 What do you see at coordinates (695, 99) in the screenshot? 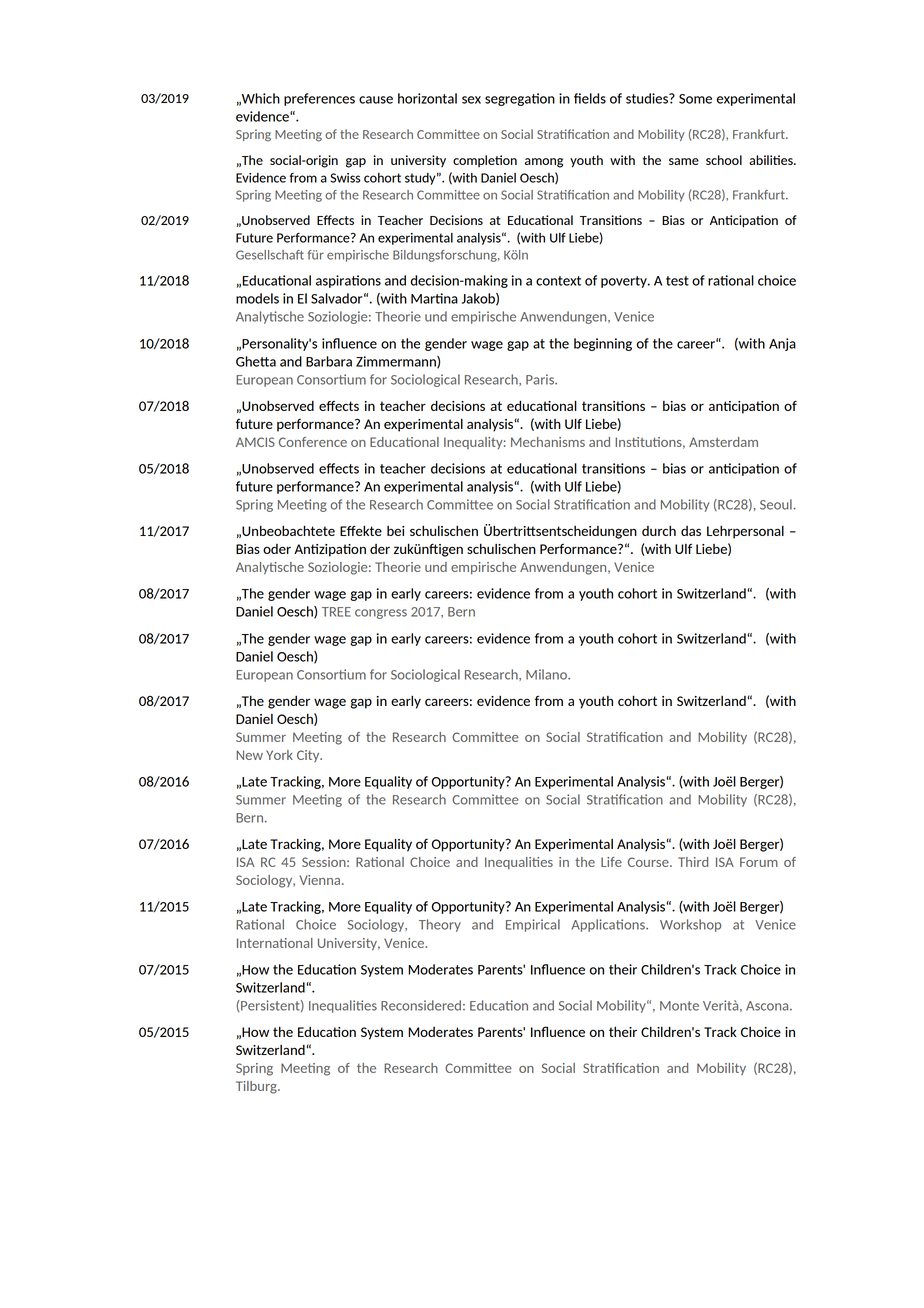
I see `Some` at bounding box center [695, 99].
